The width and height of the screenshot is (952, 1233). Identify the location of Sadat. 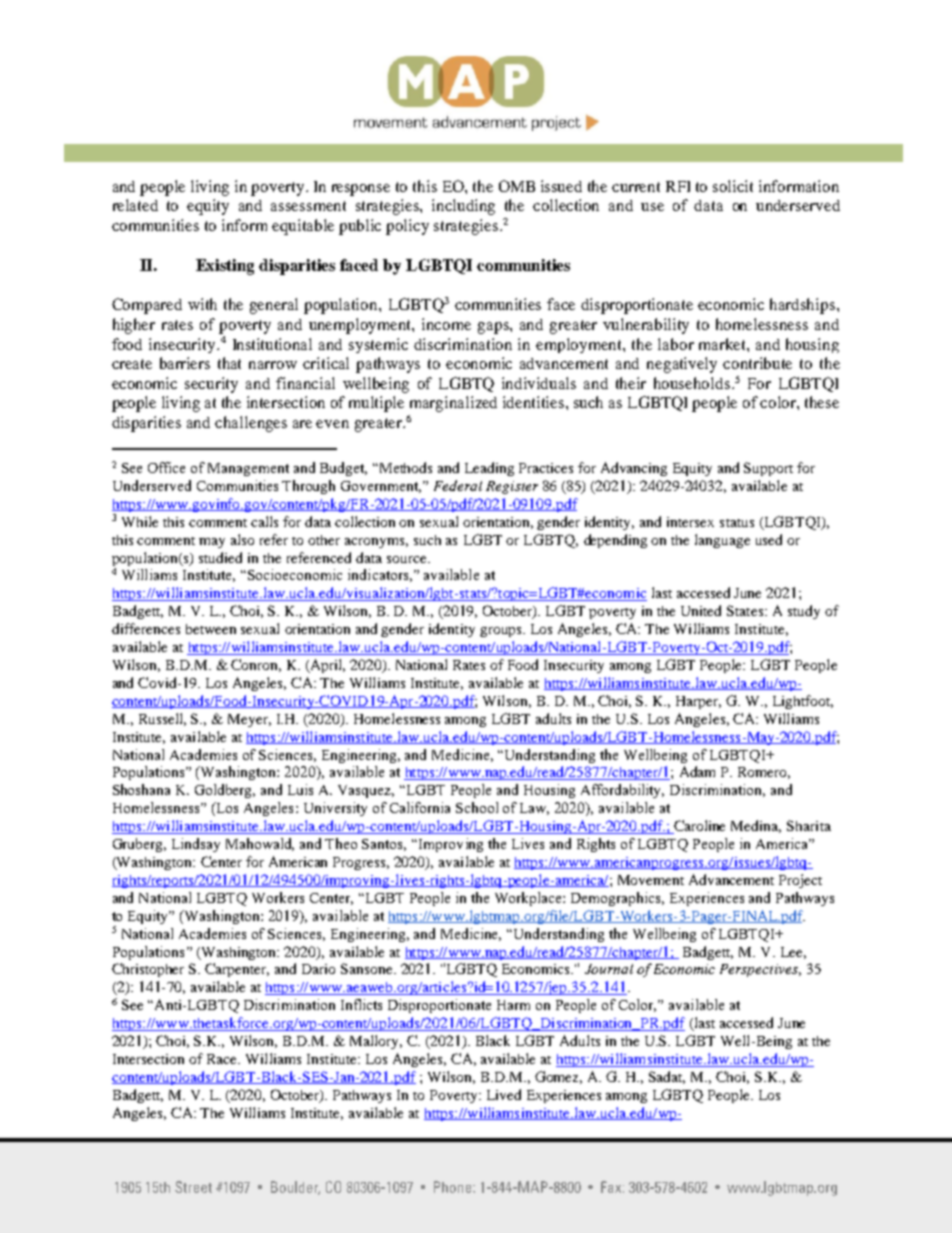
(667, 1077).
